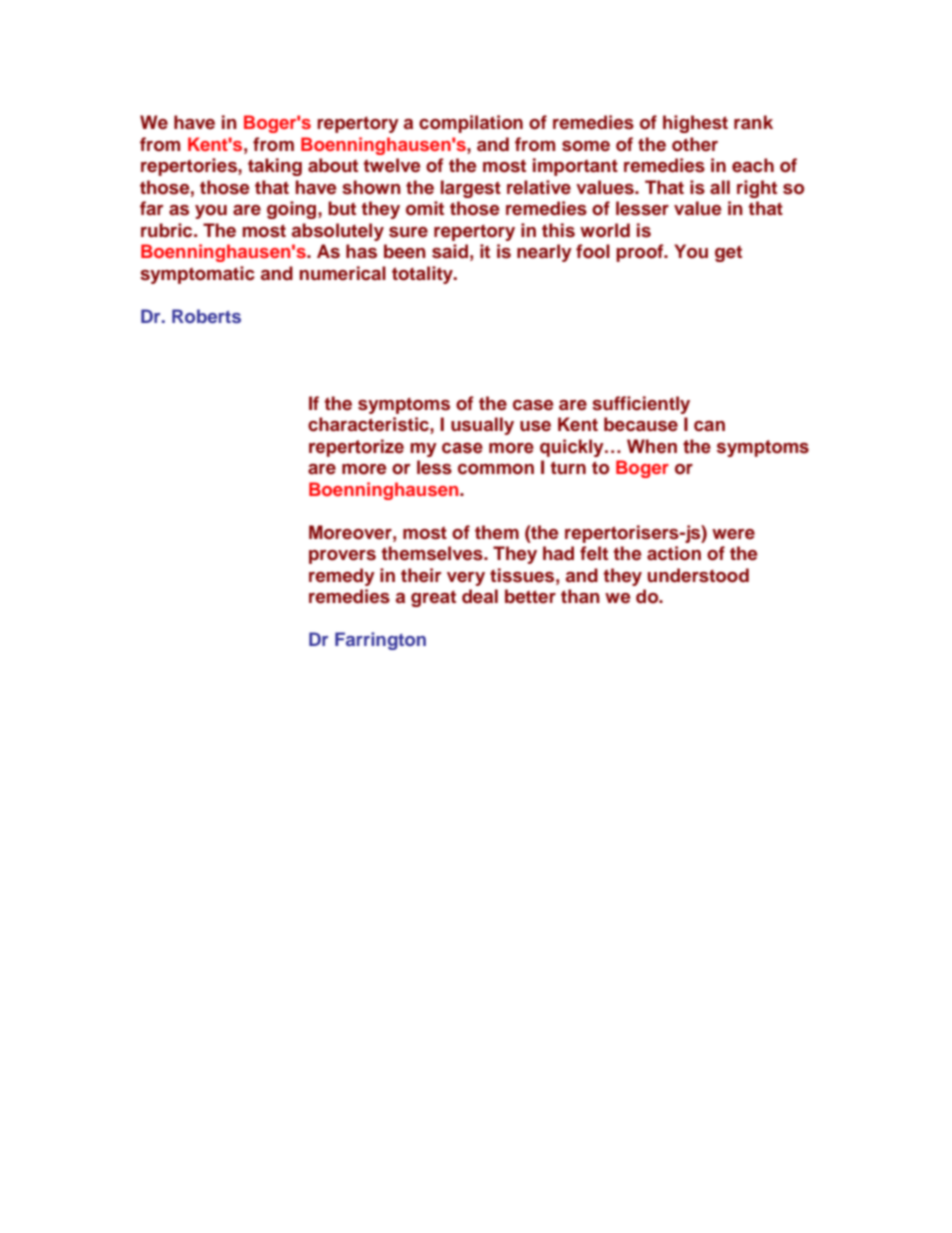  What do you see at coordinates (206, 316) in the page?
I see `Roberts` at bounding box center [206, 316].
